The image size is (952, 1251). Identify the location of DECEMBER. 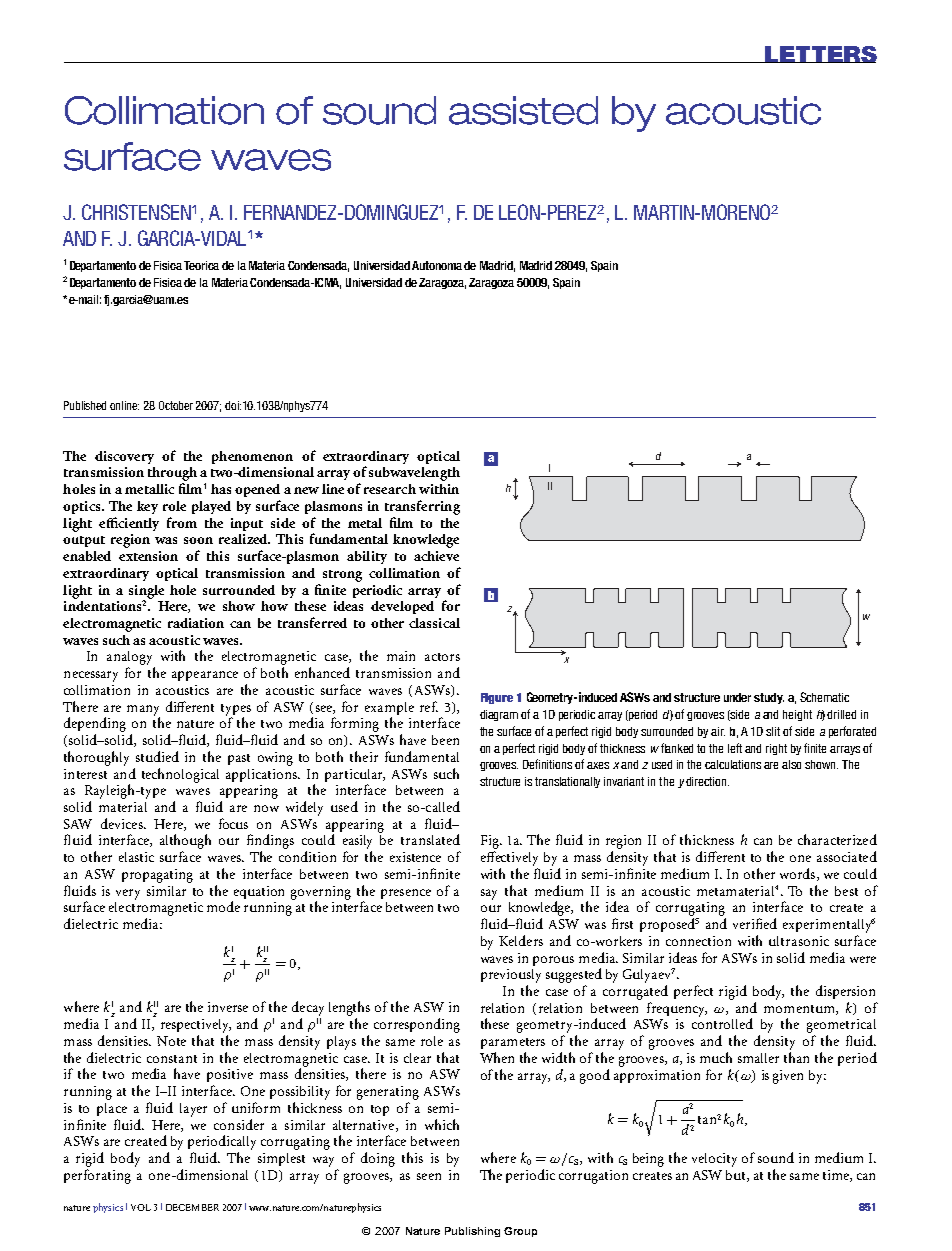
(192, 1207).
